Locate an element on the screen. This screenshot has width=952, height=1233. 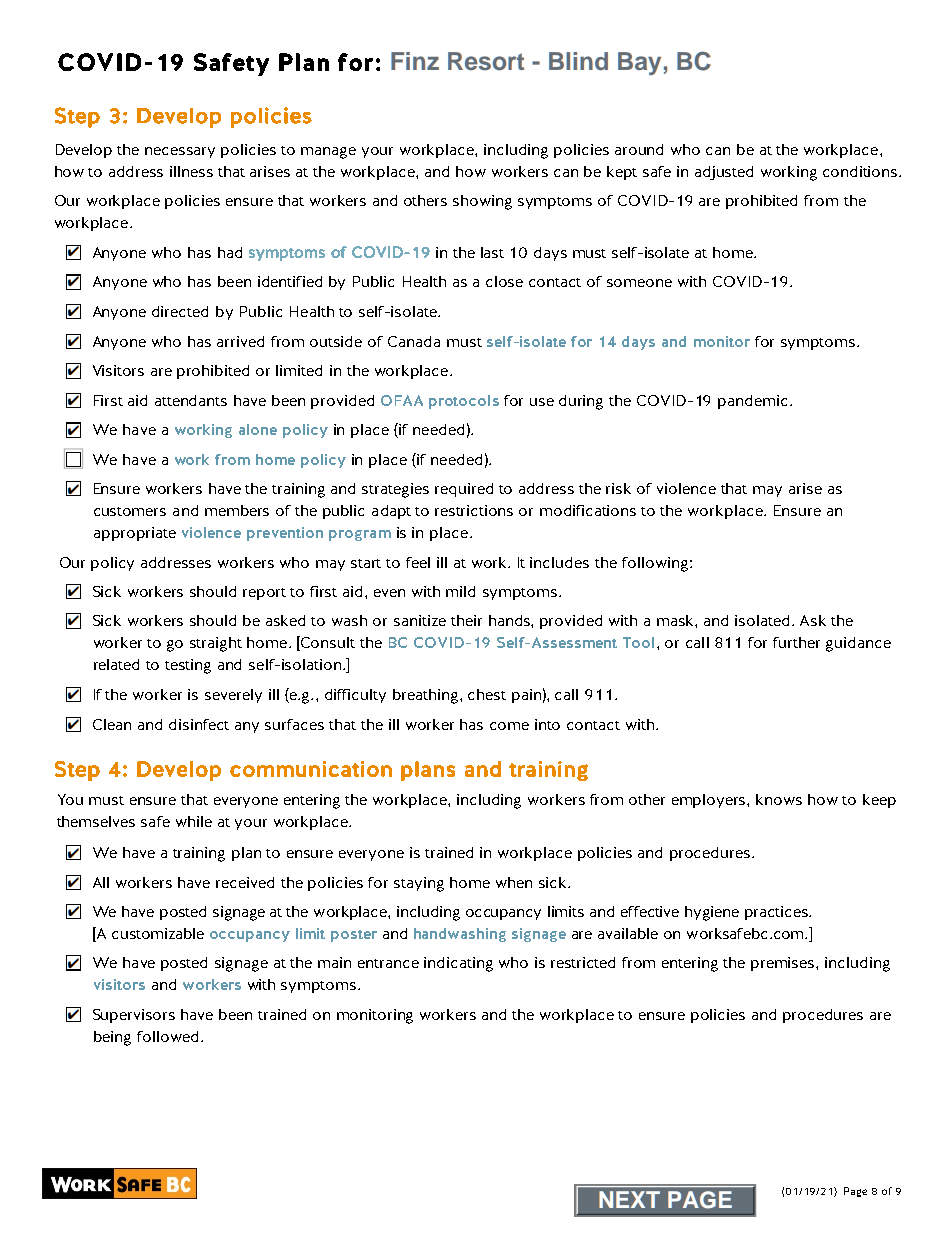
illness is located at coordinates (191, 171).
